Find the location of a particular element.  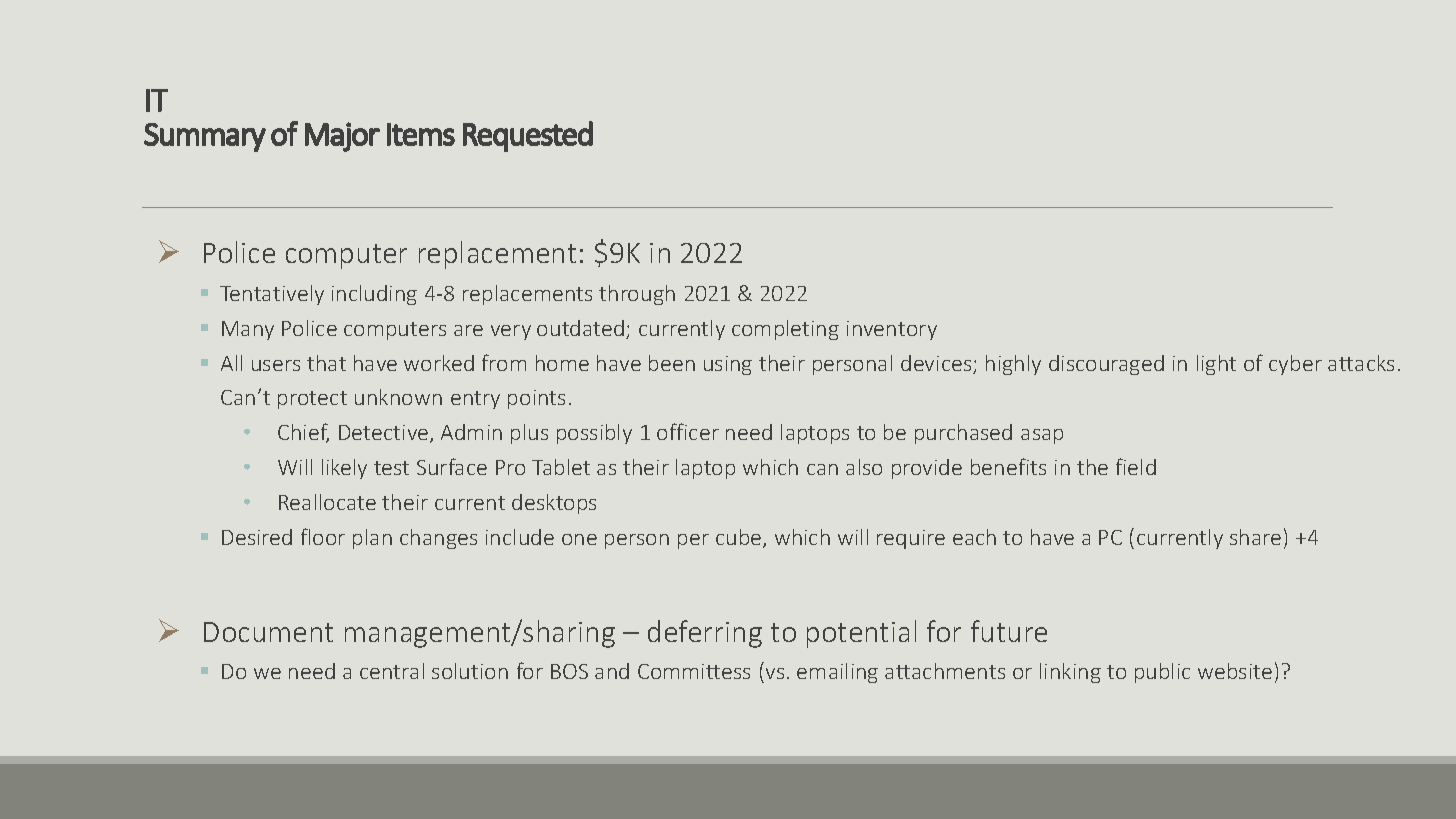

through is located at coordinates (637, 295).
